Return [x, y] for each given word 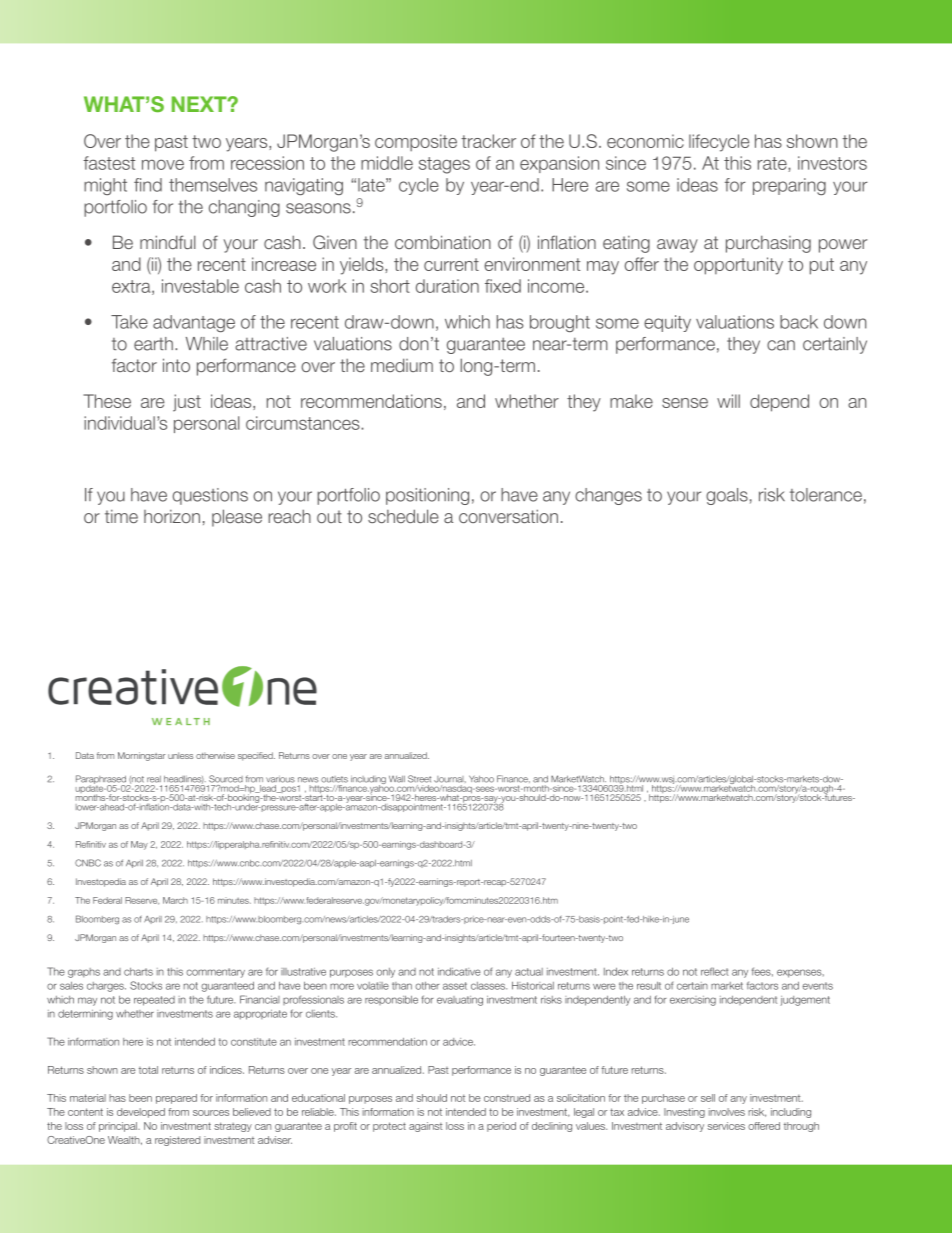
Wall [397, 779]
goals [727, 496]
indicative [459, 972]
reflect [714, 971]
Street [419, 779]
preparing [789, 186]
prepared [176, 1099]
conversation [508, 516]
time [121, 516]
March [175, 900]
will [728, 401]
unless [180, 755]
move [163, 164]
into [176, 365]
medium [402, 365]
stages [444, 165]
